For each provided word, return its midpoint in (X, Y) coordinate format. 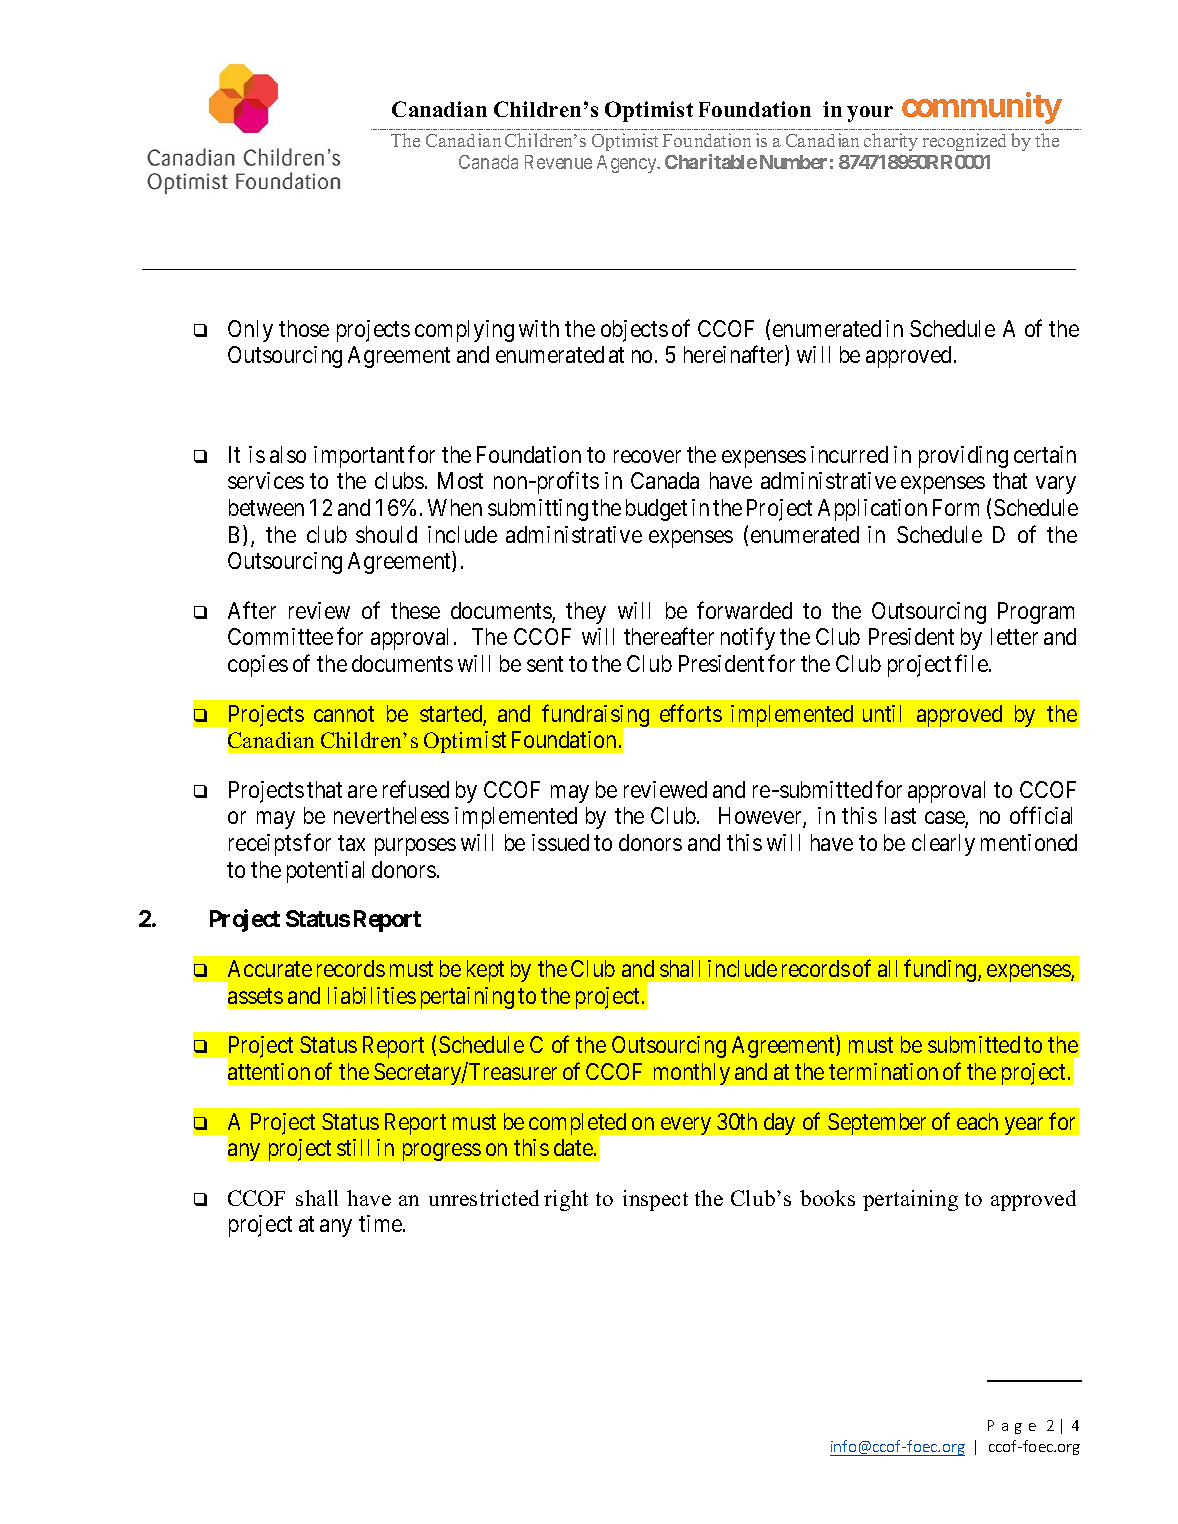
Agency (628, 164)
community (982, 108)
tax (351, 843)
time (381, 1223)
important (359, 457)
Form (956, 507)
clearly (943, 845)
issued (560, 842)
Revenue (558, 162)
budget (656, 510)
